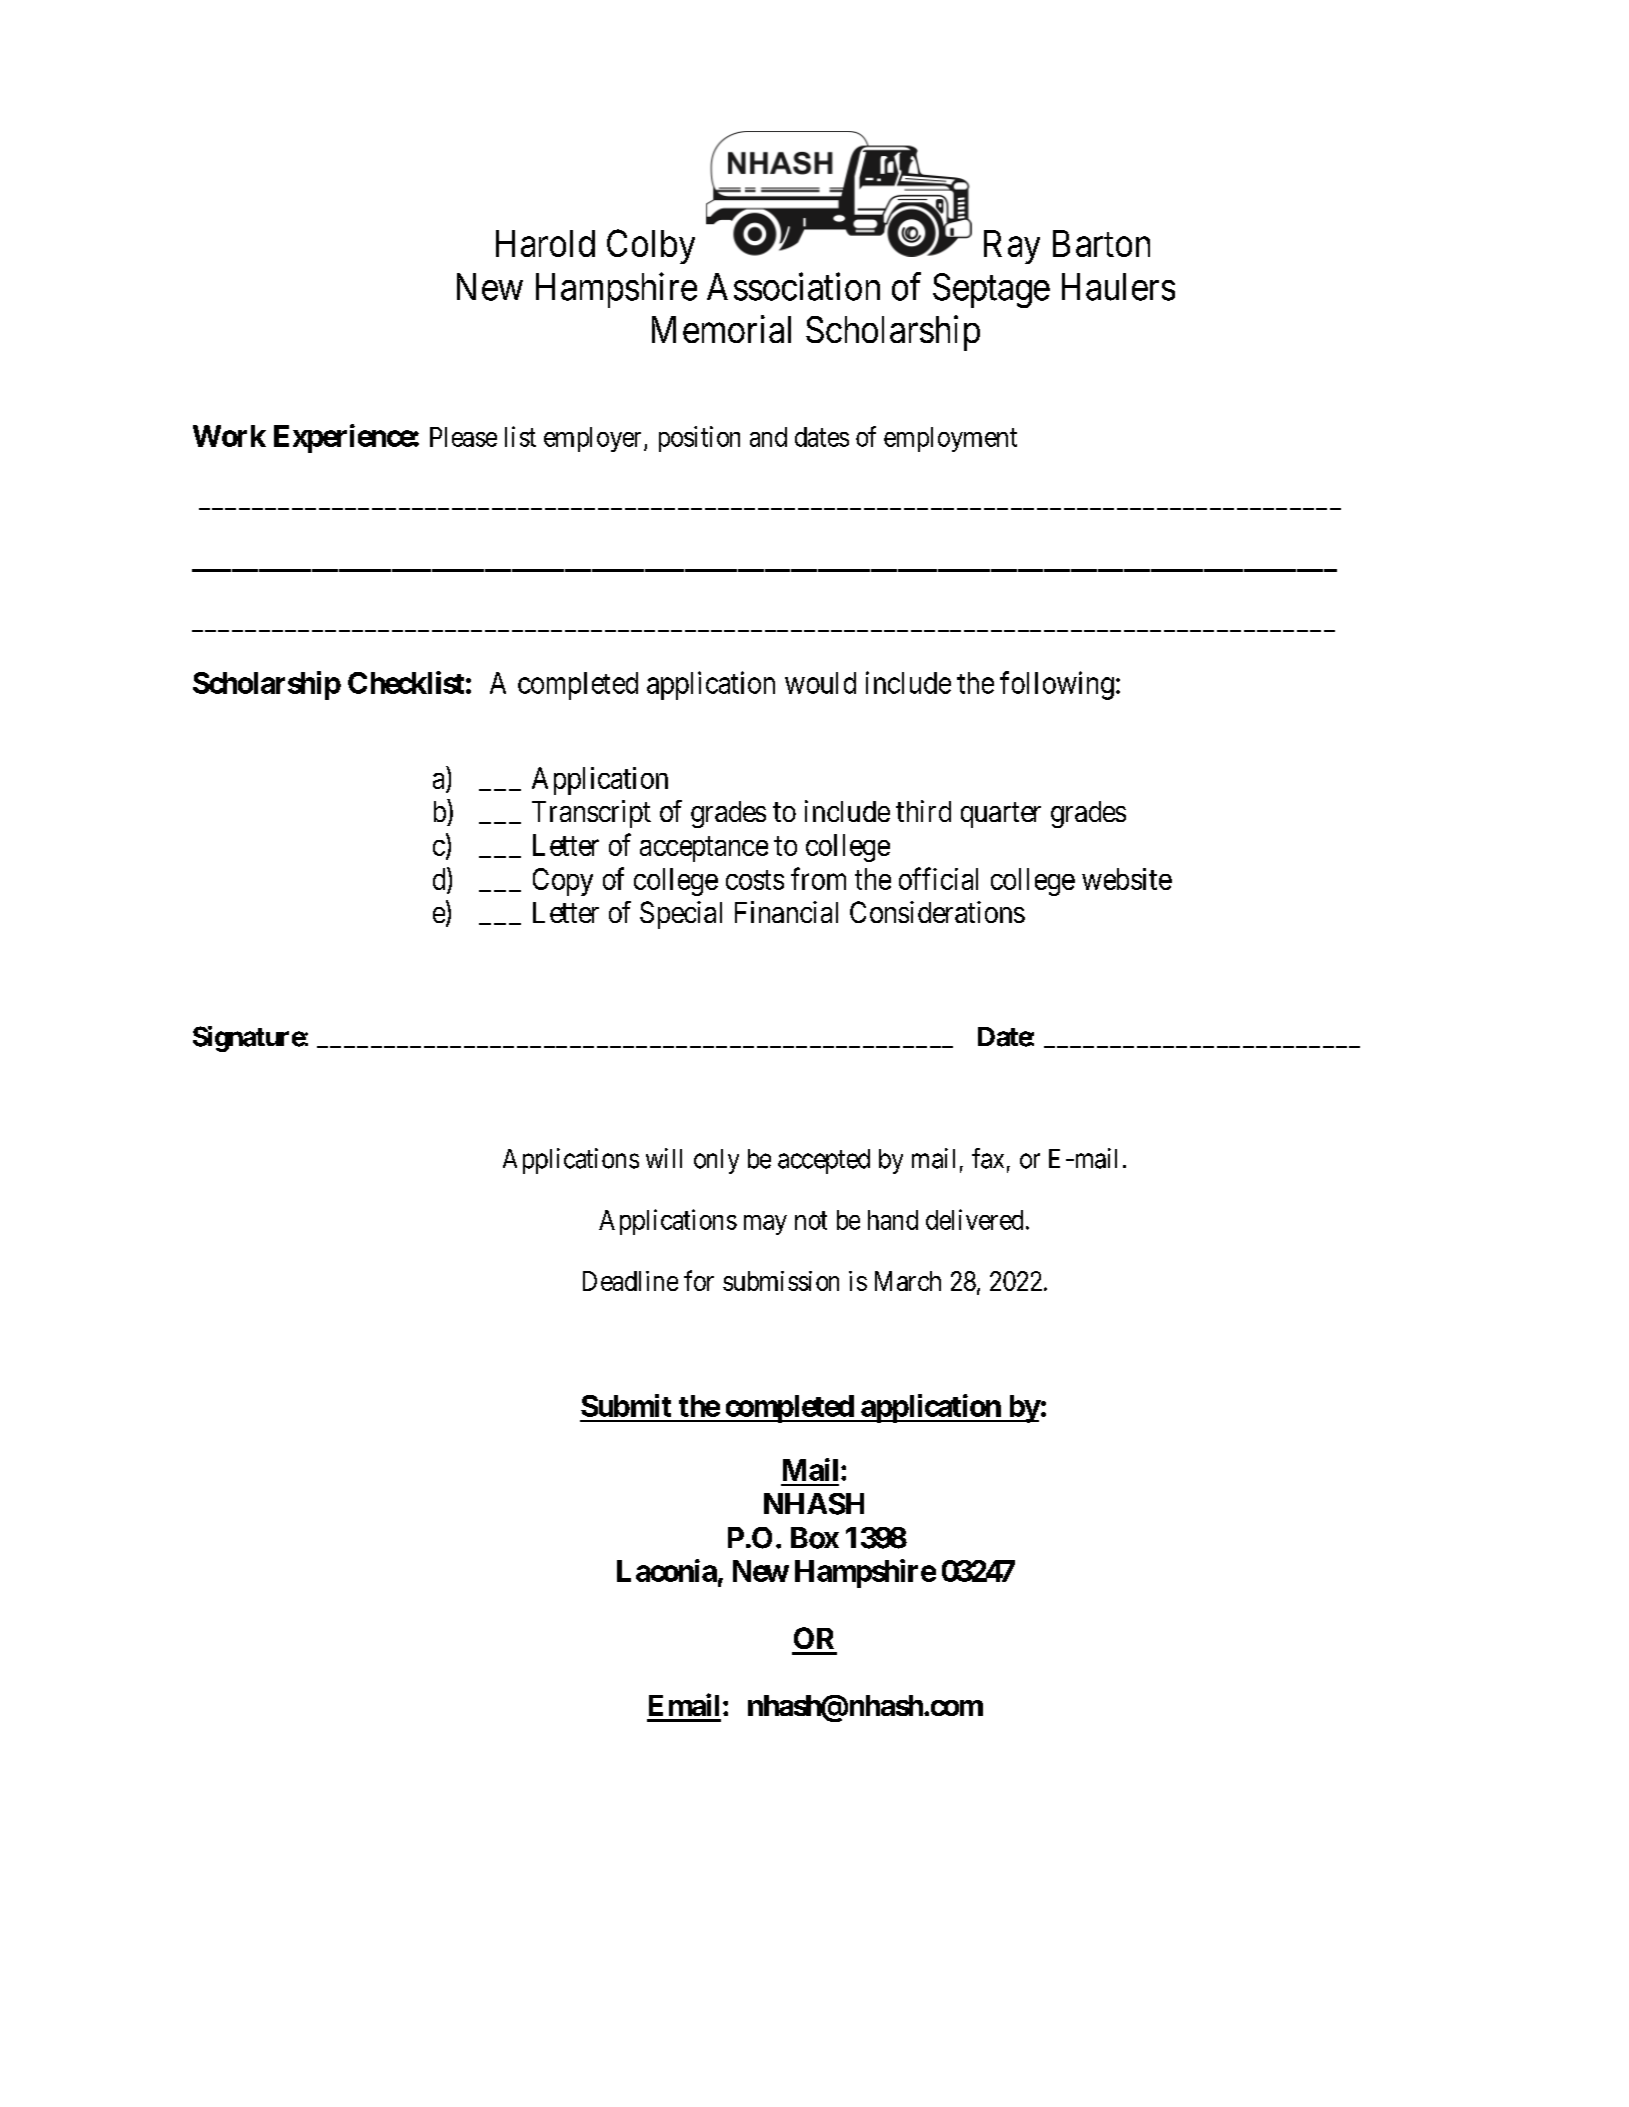  Describe the element at coordinates (667, 1570) in the page. I see `Laconia` at that location.
